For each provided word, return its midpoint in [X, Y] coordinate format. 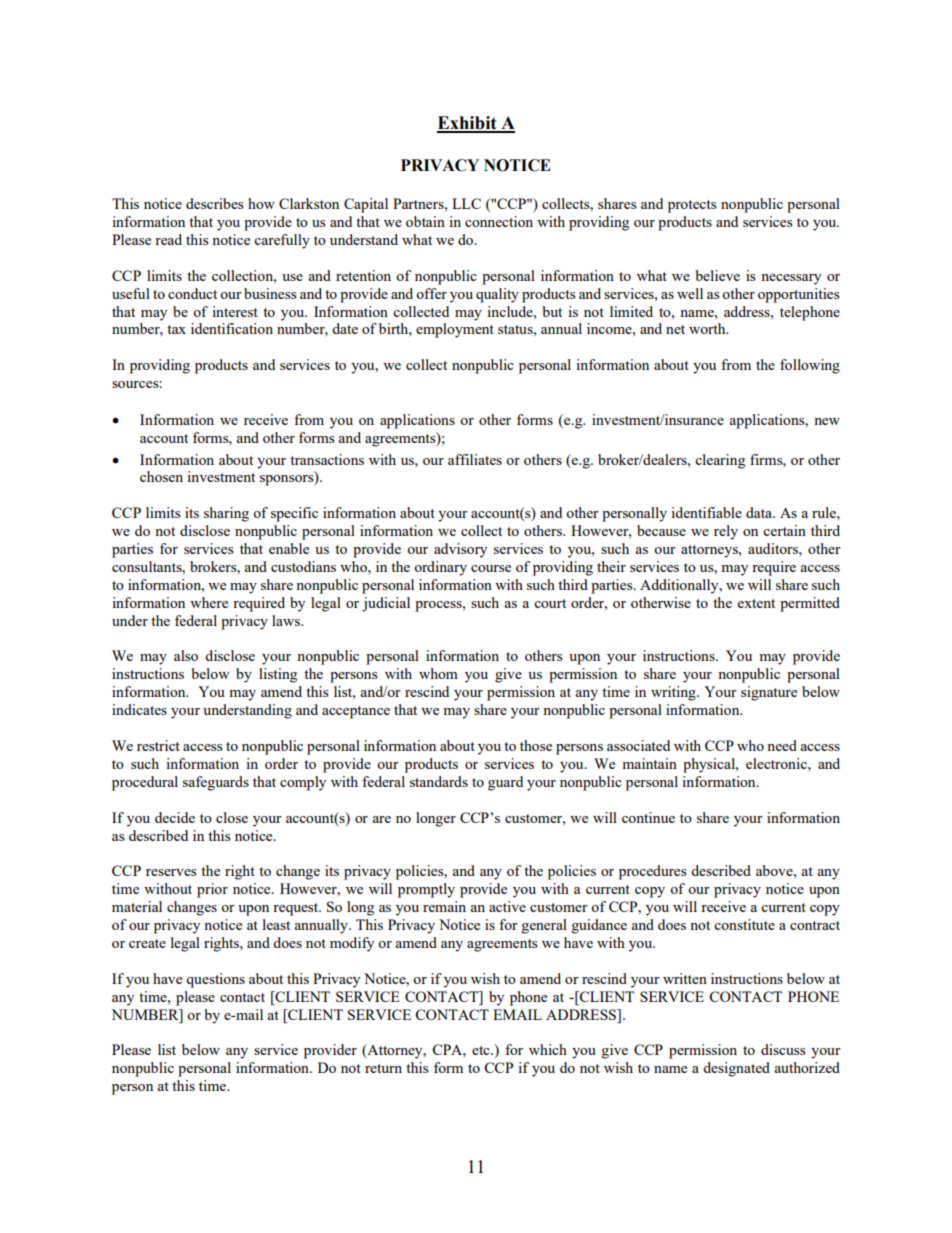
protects [692, 206]
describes [214, 203]
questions [215, 980]
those [536, 745]
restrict [158, 745]
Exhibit [468, 124]
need [782, 745]
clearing [720, 461]
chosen [161, 476]
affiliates [475, 459]
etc [482, 1050]
